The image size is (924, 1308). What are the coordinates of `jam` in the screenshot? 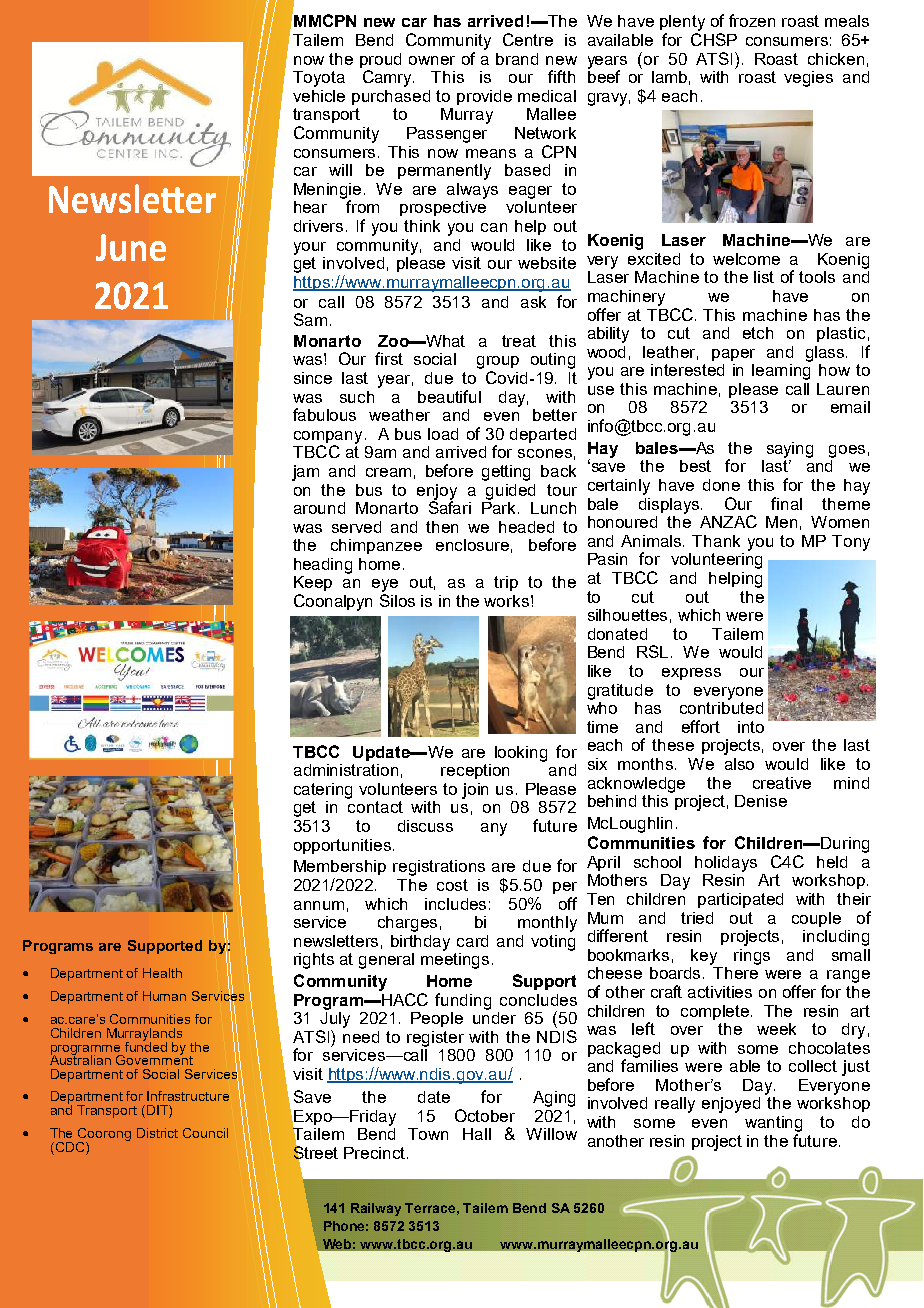 It's located at (305, 473).
